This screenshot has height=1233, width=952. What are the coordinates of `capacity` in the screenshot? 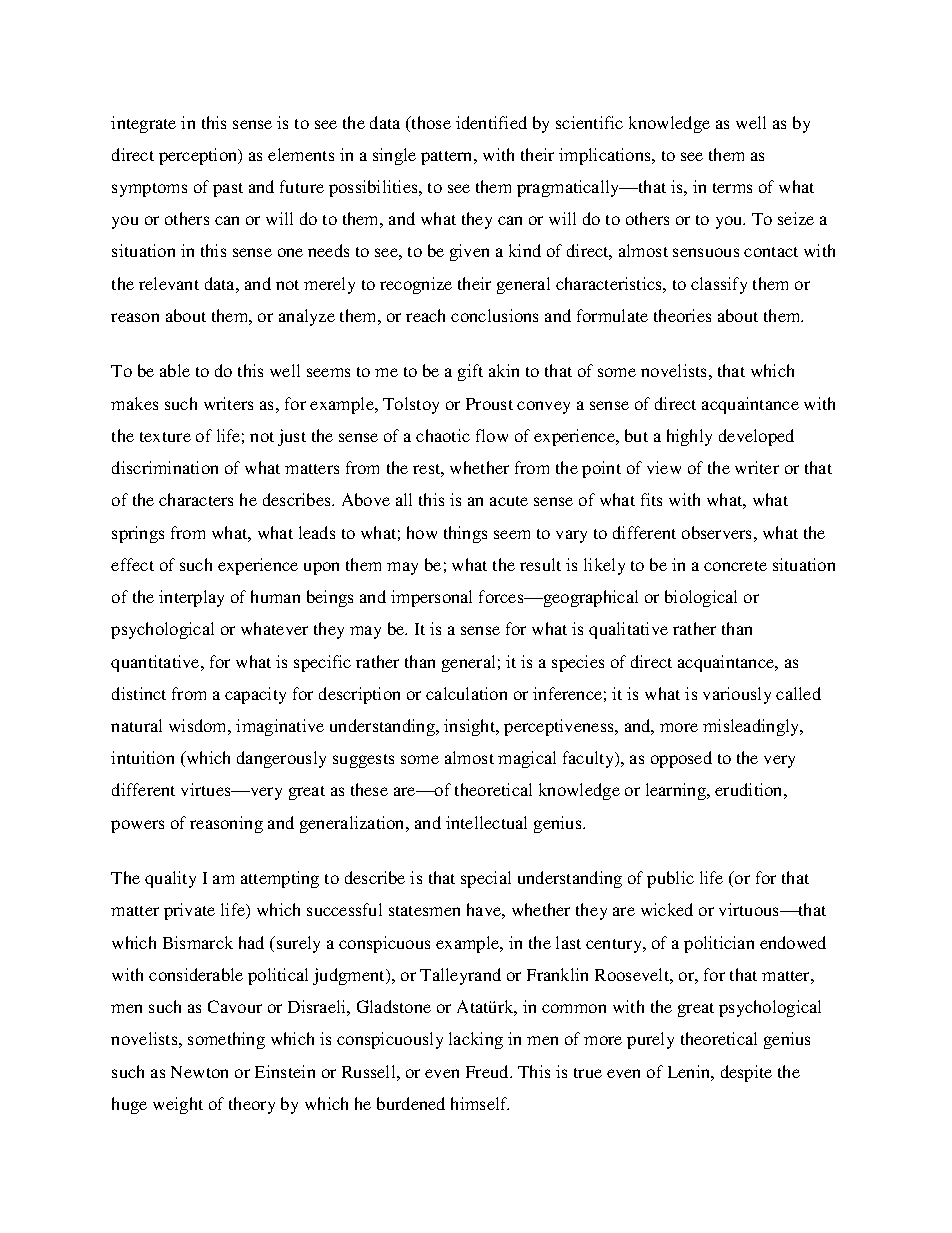 It's located at (255, 695).
